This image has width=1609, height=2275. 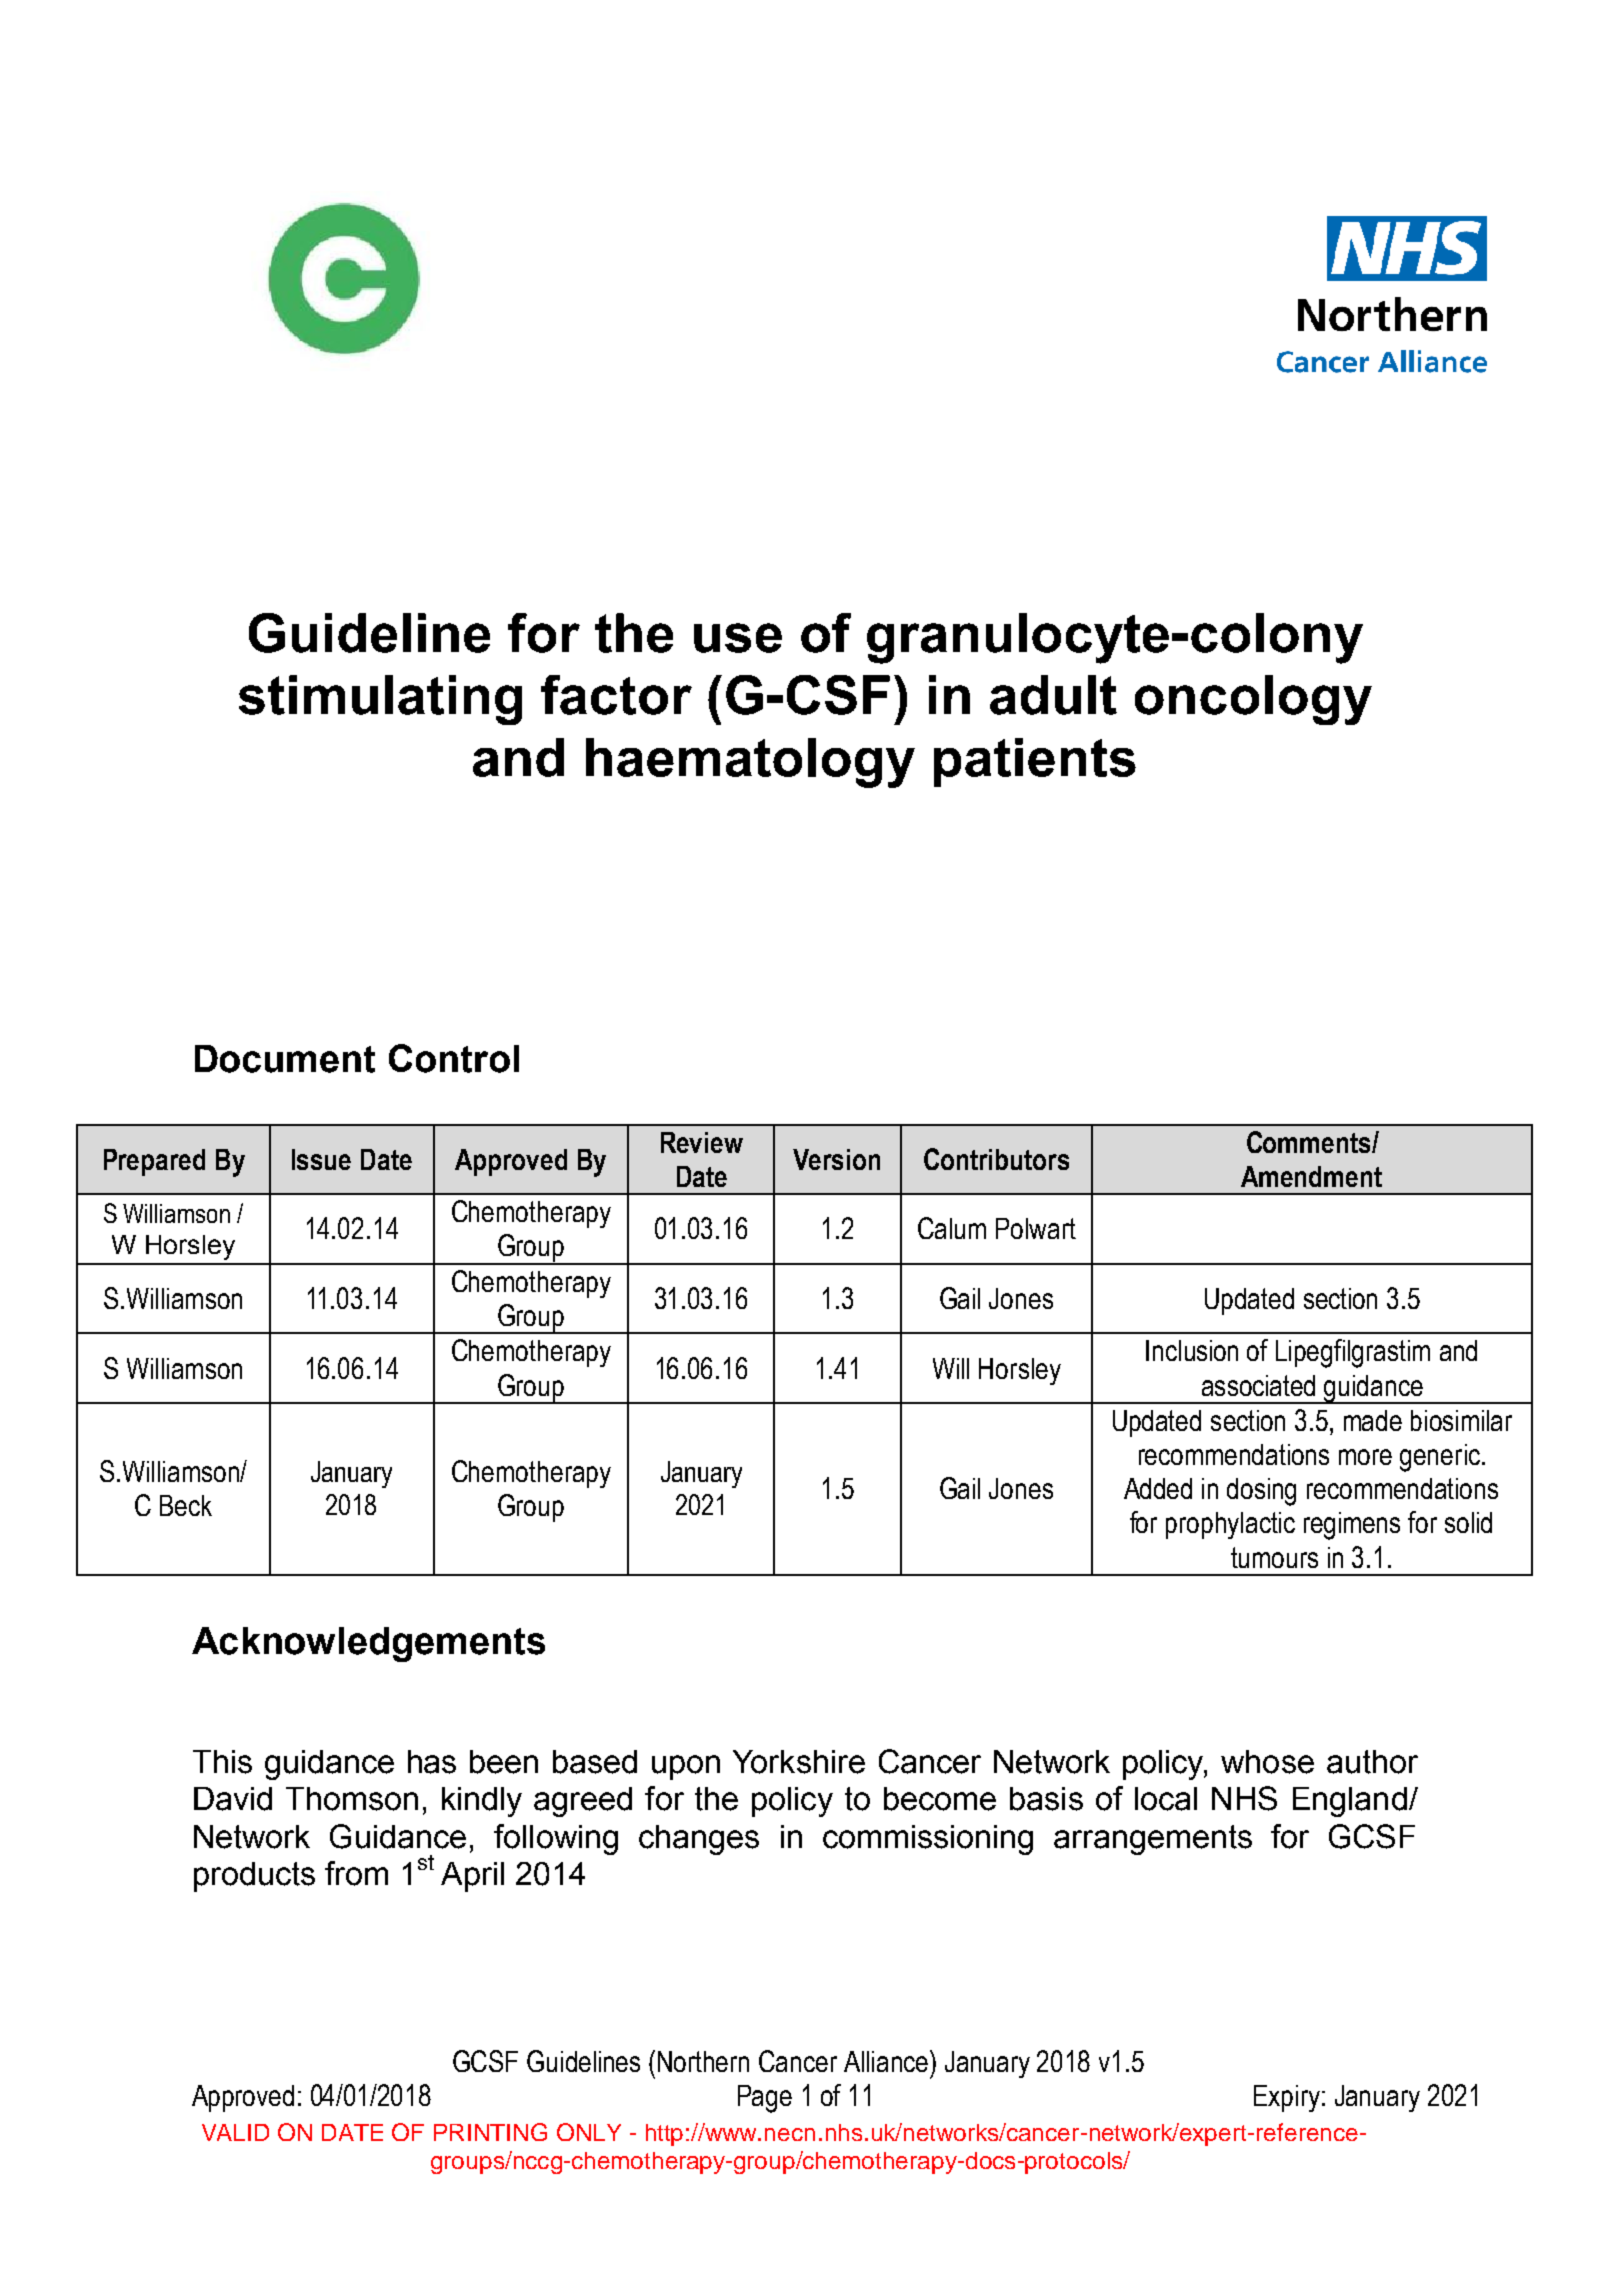 What do you see at coordinates (285, 1059) in the image?
I see `Document` at bounding box center [285, 1059].
